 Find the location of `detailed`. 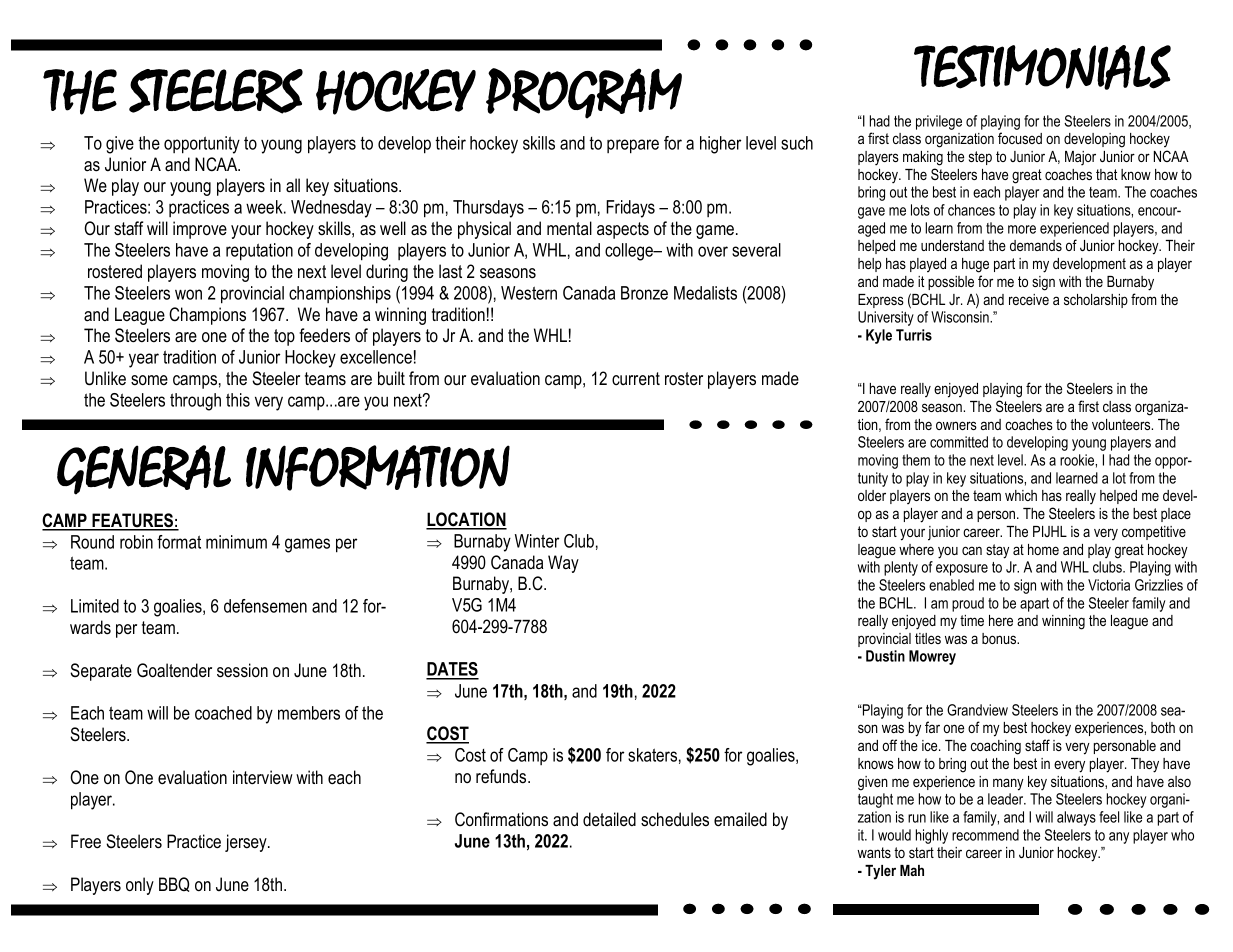

detailed is located at coordinates (609, 819).
